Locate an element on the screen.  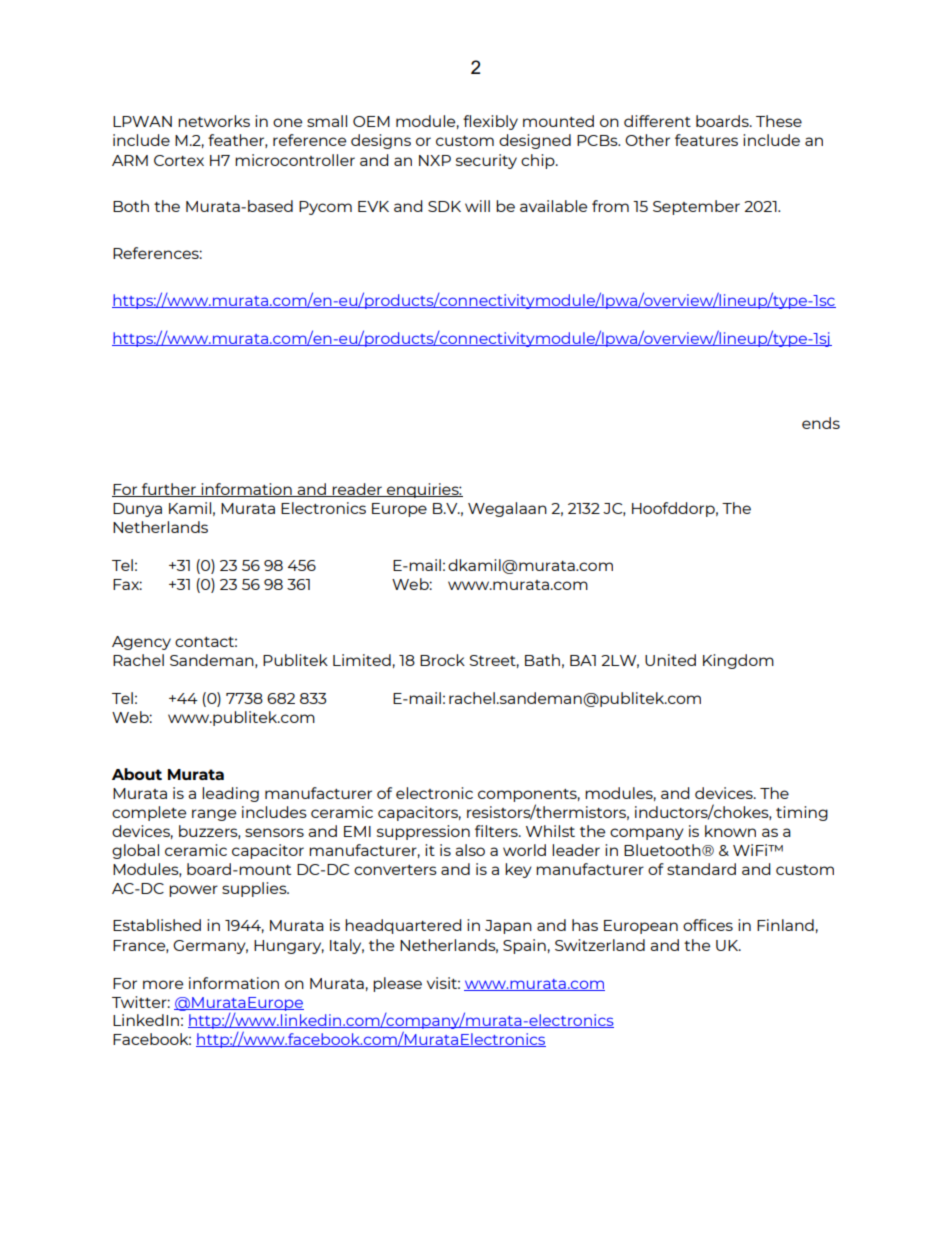
timing is located at coordinates (802, 813).
